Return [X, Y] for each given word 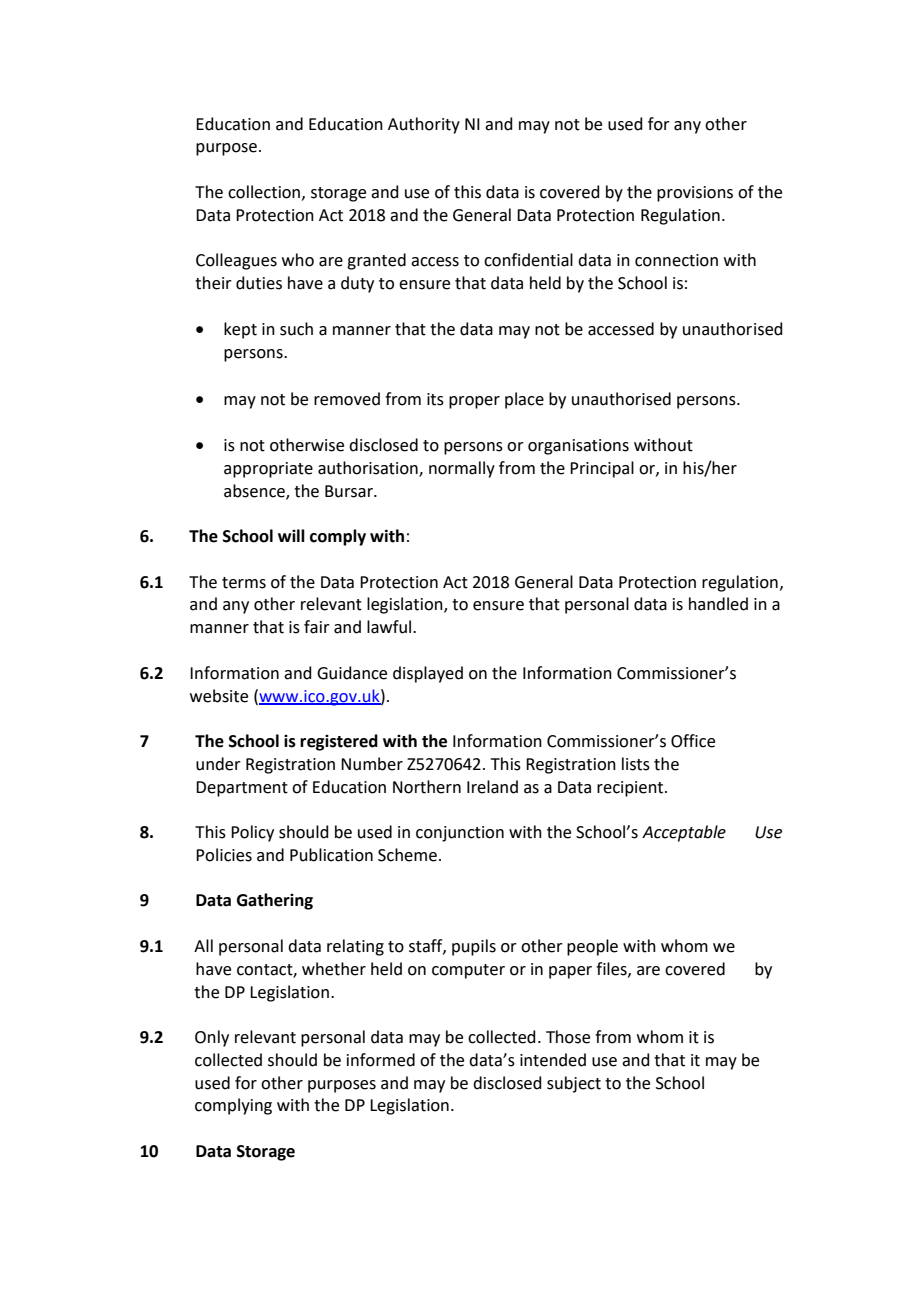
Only [212, 1038]
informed [381, 1060]
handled [718, 604]
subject [574, 1084]
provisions [695, 194]
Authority [424, 125]
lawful [390, 627]
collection [265, 192]
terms [244, 583]
